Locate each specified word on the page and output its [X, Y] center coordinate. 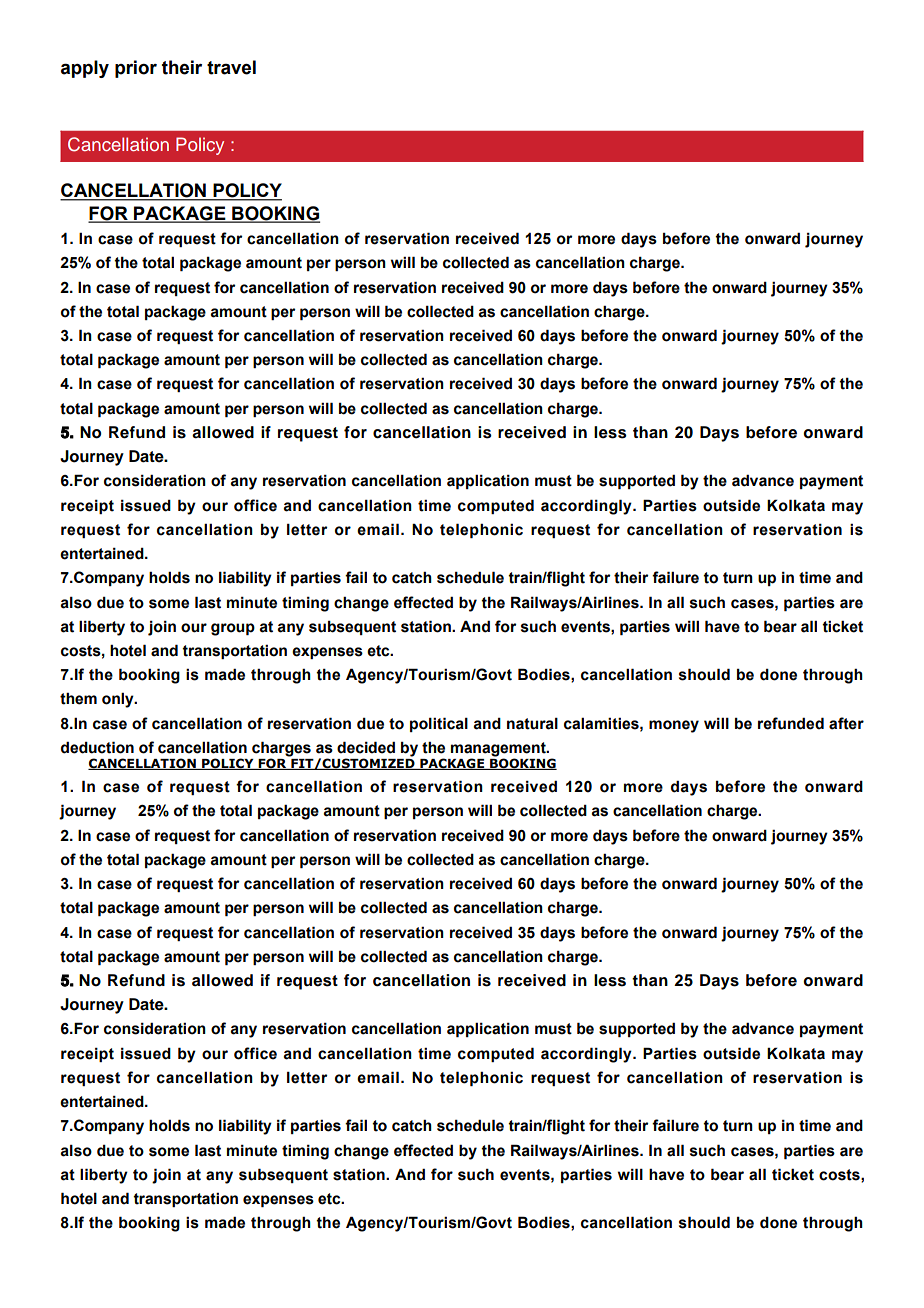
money [674, 726]
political [439, 724]
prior [136, 69]
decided [366, 747]
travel [231, 67]
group [233, 629]
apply [85, 69]
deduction [97, 747]
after [846, 723]
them [78, 698]
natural [532, 723]
